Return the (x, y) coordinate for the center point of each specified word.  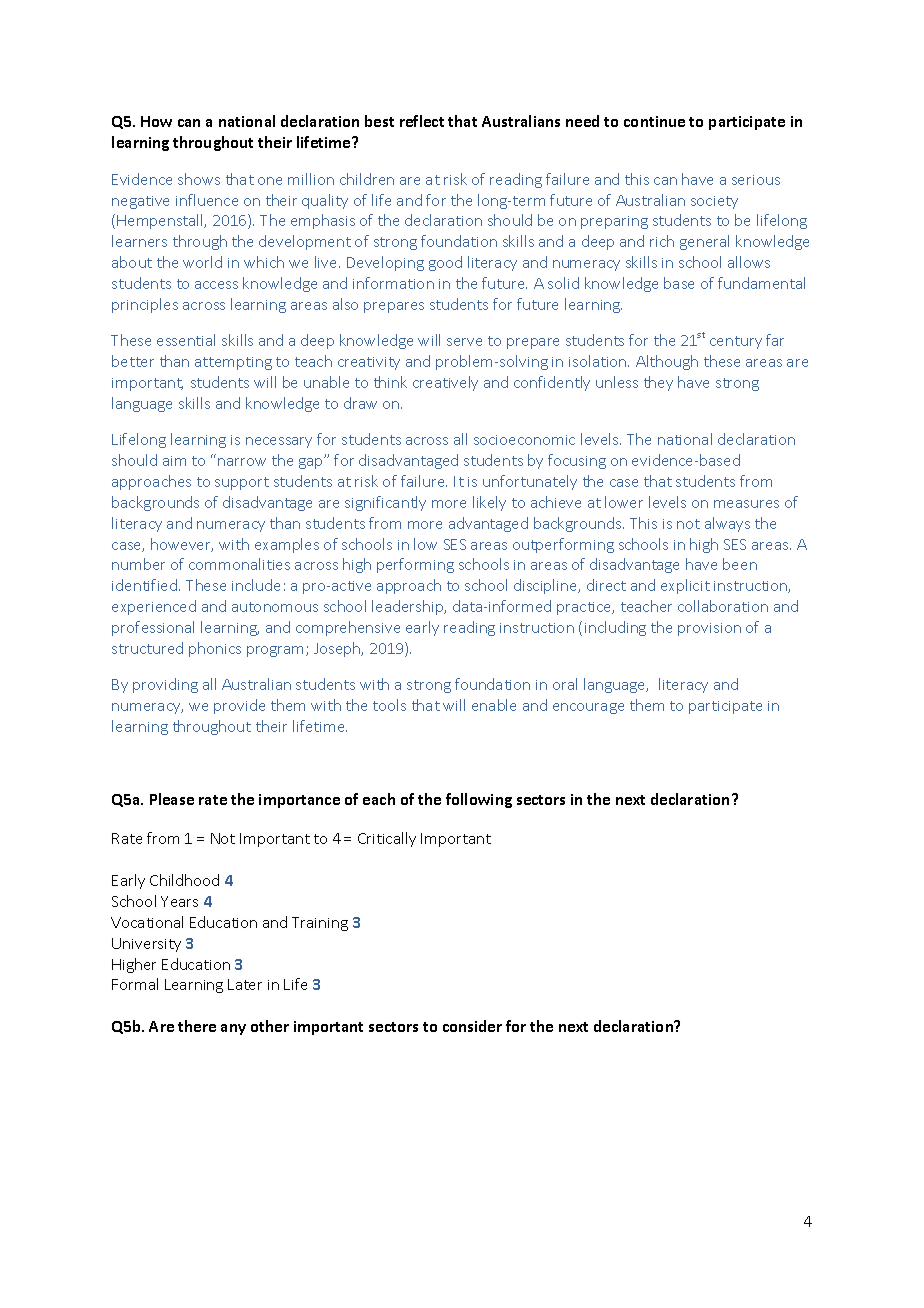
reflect (422, 121)
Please (172, 799)
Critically (387, 839)
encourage (588, 708)
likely (489, 503)
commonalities (239, 564)
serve (464, 342)
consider (472, 1026)
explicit (685, 586)
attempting (233, 363)
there (197, 1026)
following (479, 800)
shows (199, 179)
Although (667, 362)
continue (654, 121)
